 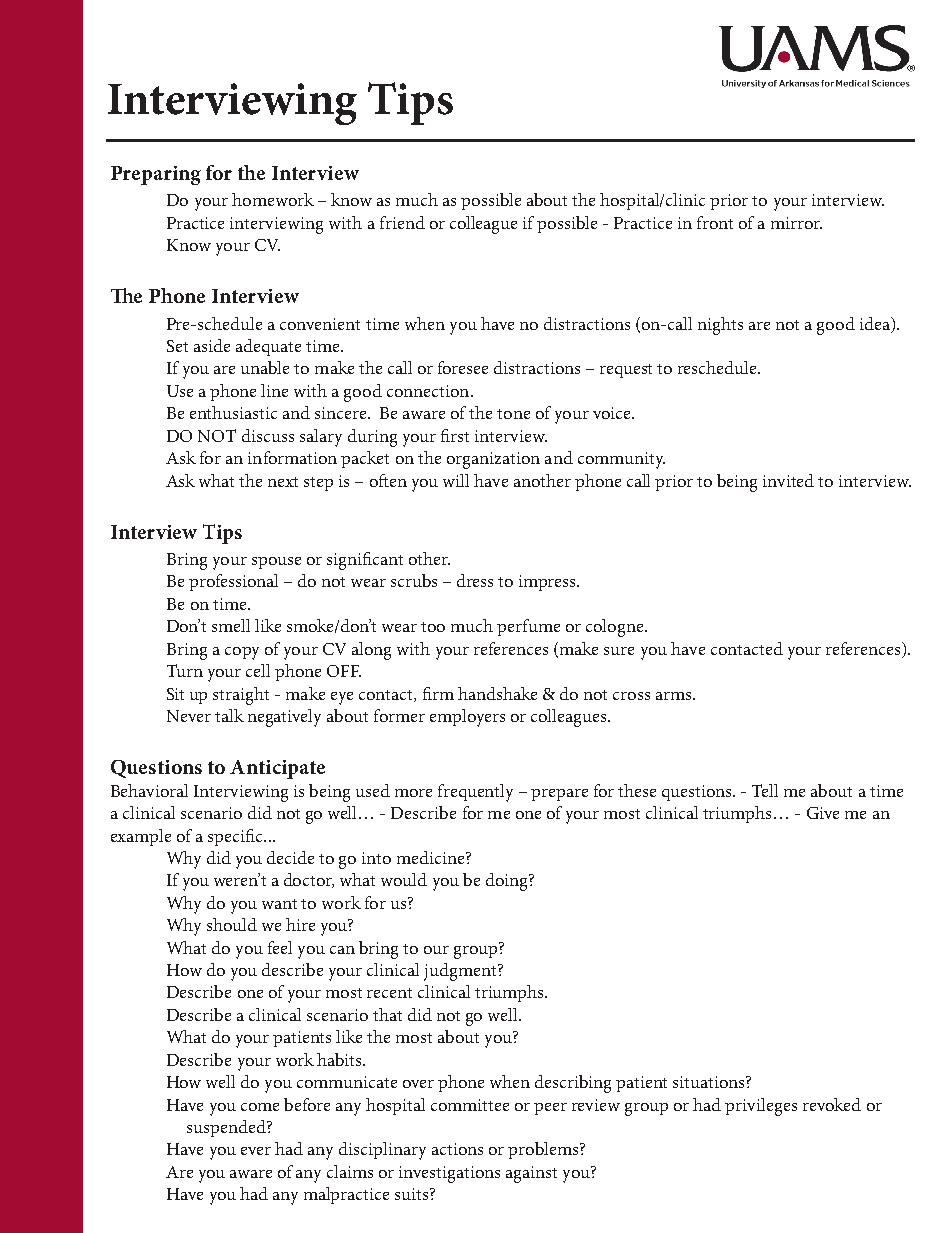 What do you see at coordinates (531, 1174) in the document?
I see `against` at bounding box center [531, 1174].
